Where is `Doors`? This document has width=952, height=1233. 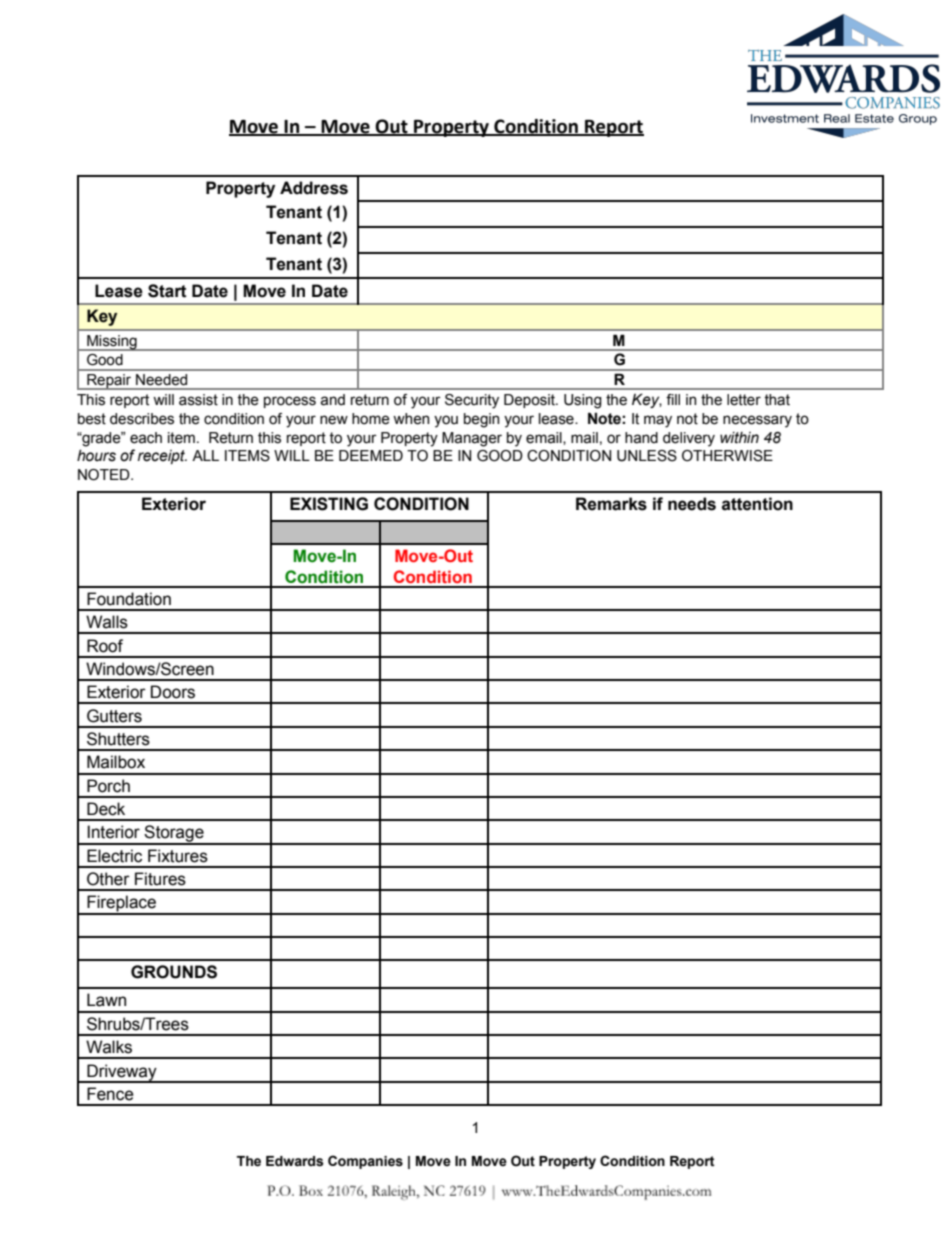 Doors is located at coordinates (173, 692).
